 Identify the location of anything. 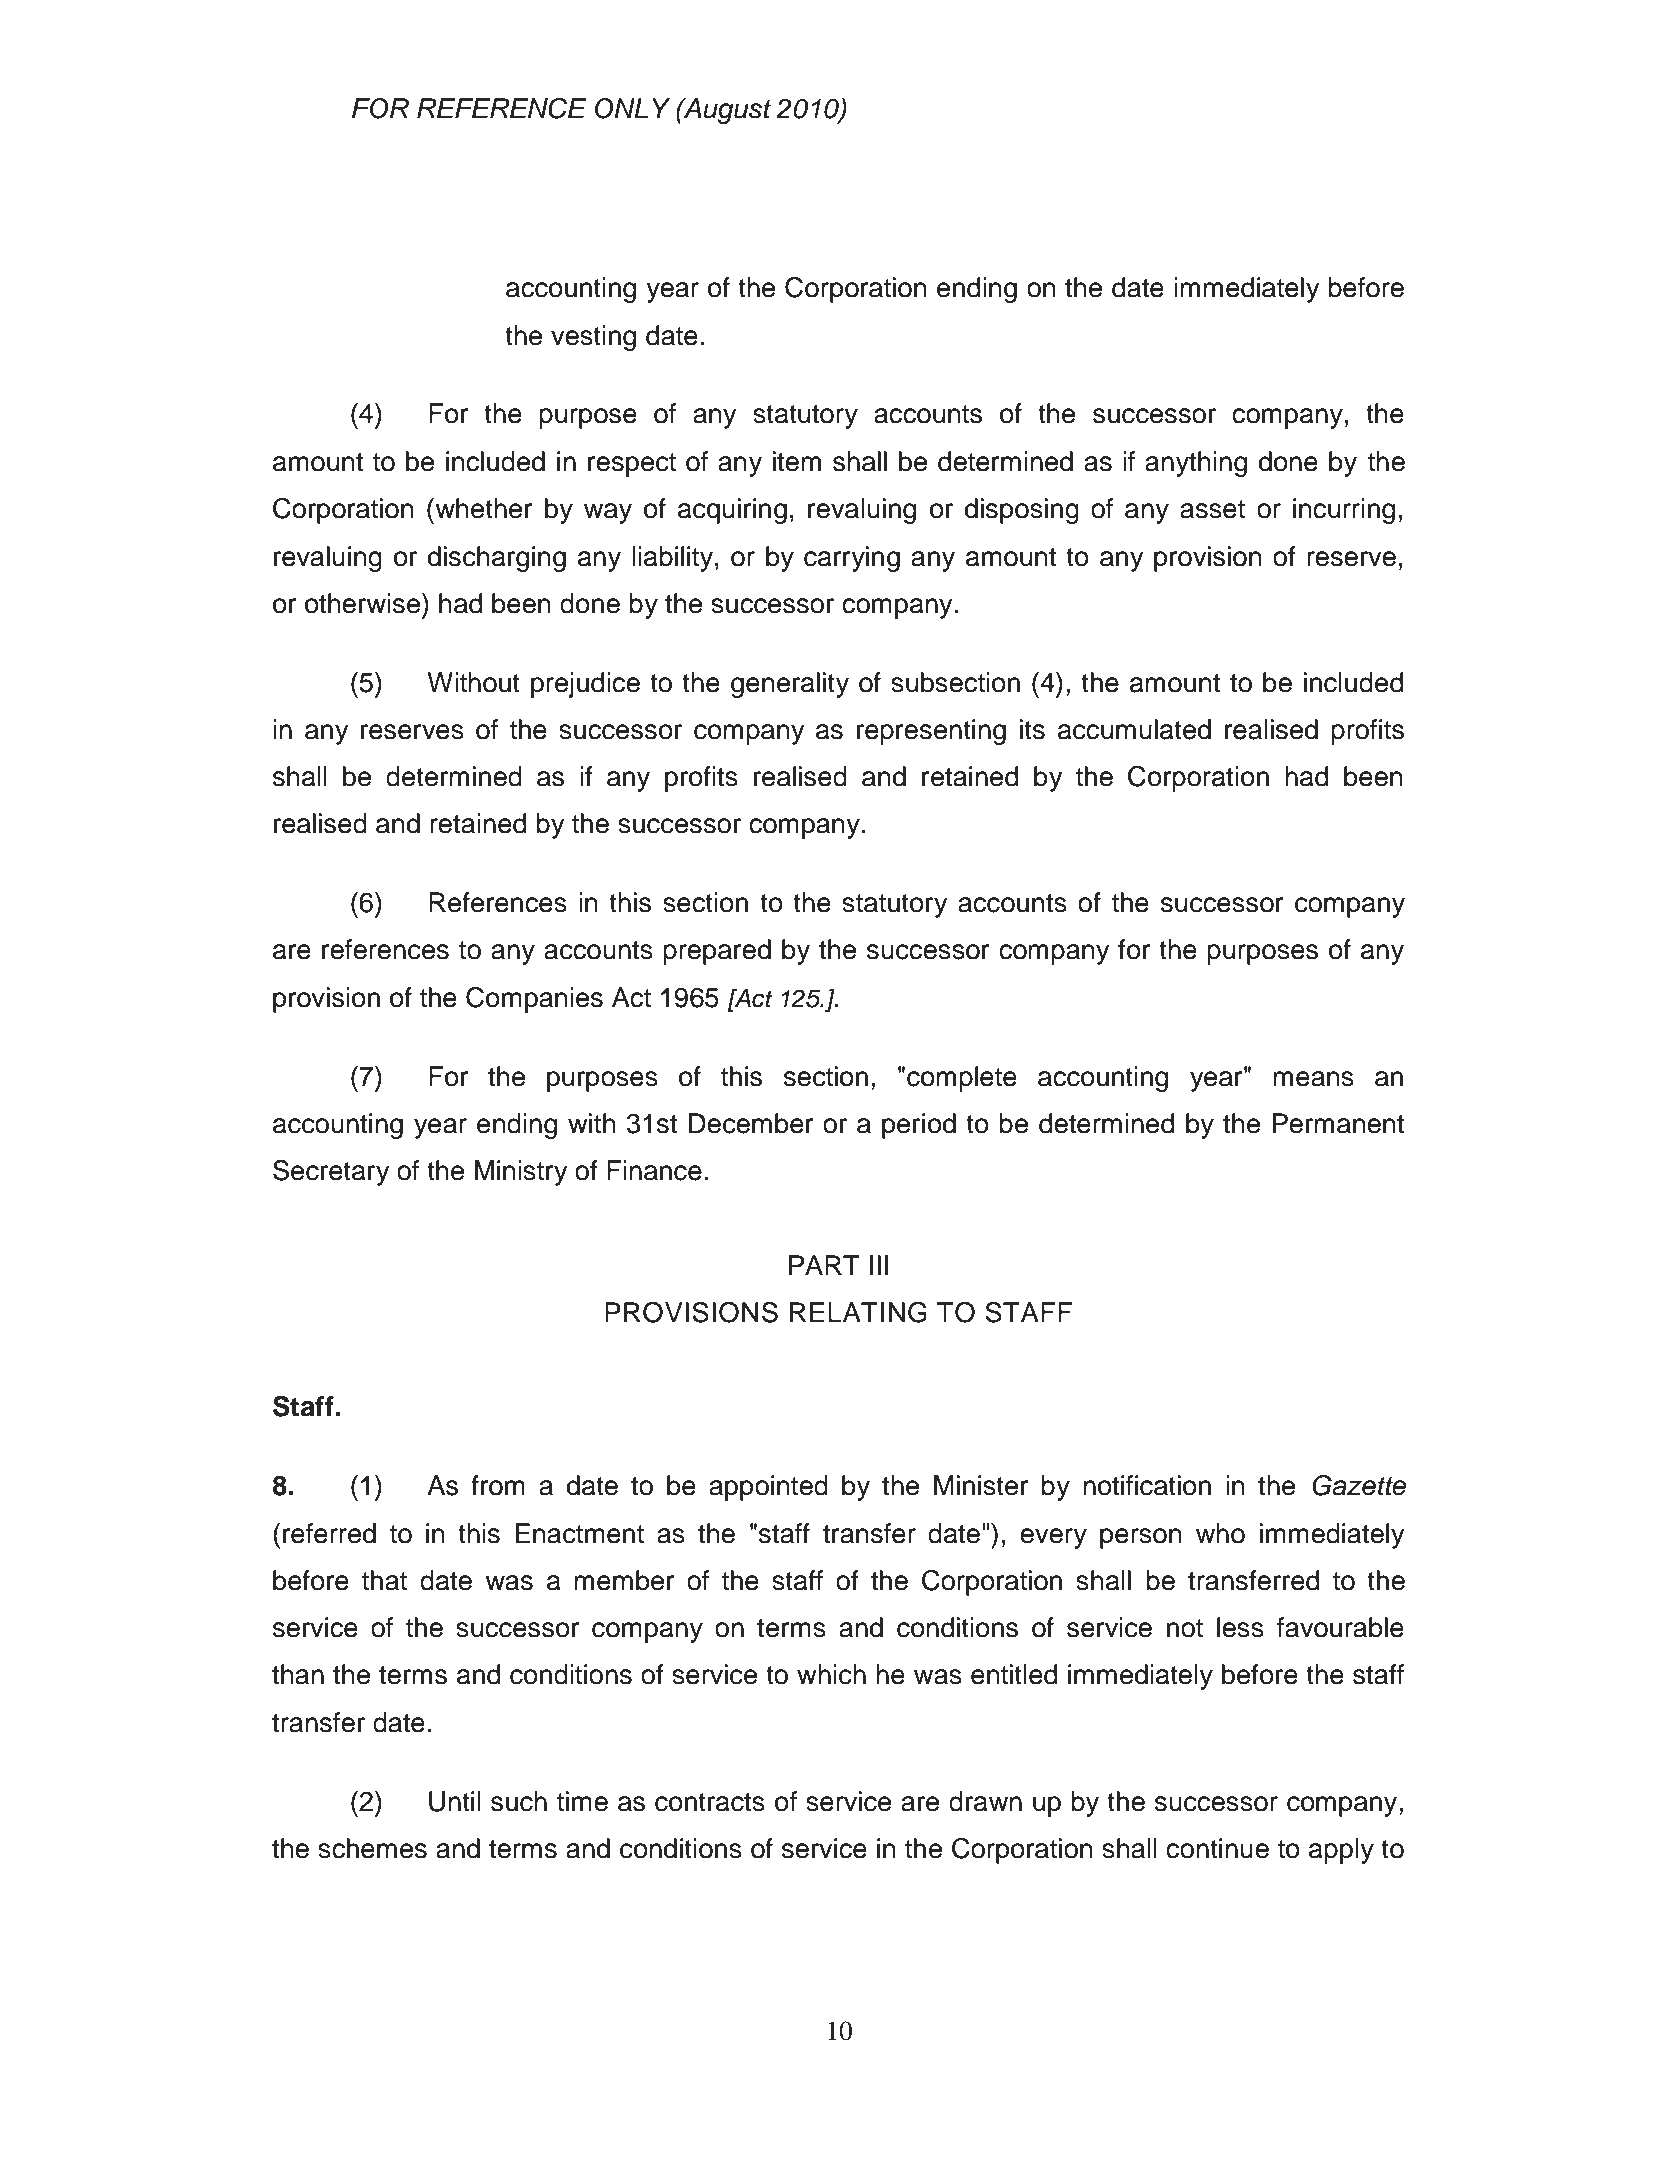
(1196, 464).
